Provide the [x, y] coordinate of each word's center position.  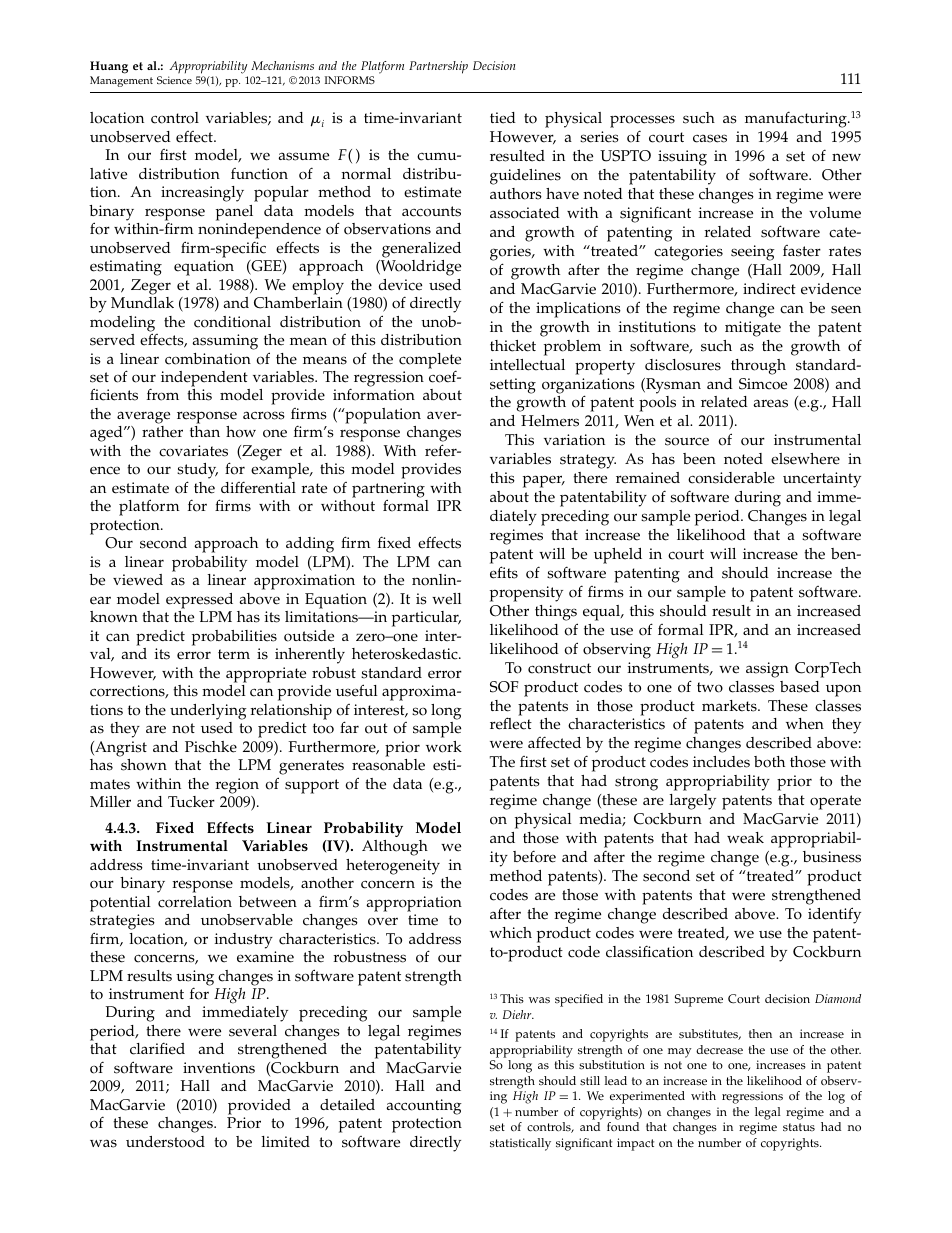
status [799, 1127]
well [447, 599]
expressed [199, 601]
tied [503, 118]
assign [767, 670]
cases [710, 138]
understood [165, 1142]
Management [121, 81]
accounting [424, 1107]
